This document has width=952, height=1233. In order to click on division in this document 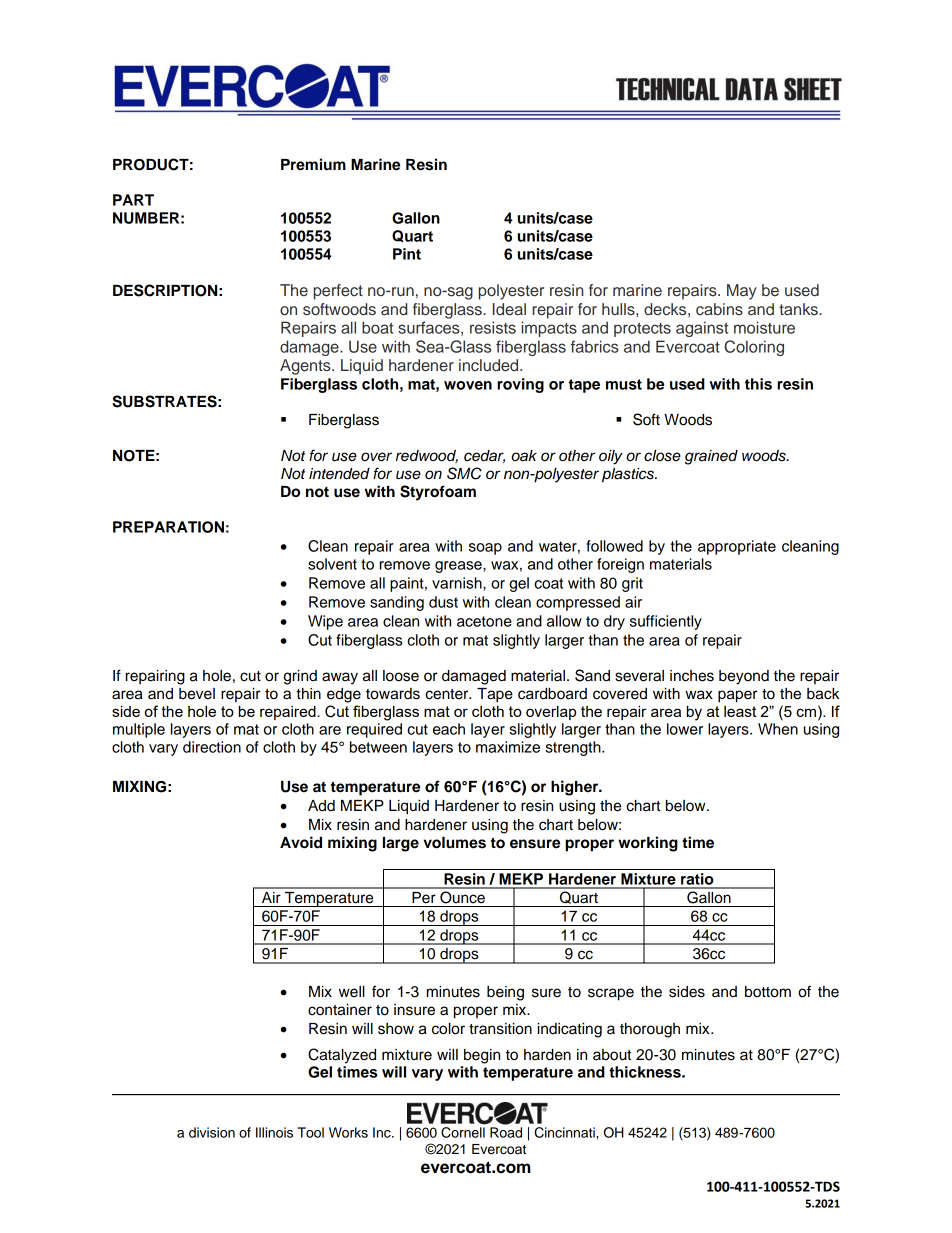, I will do `click(212, 1132)`.
